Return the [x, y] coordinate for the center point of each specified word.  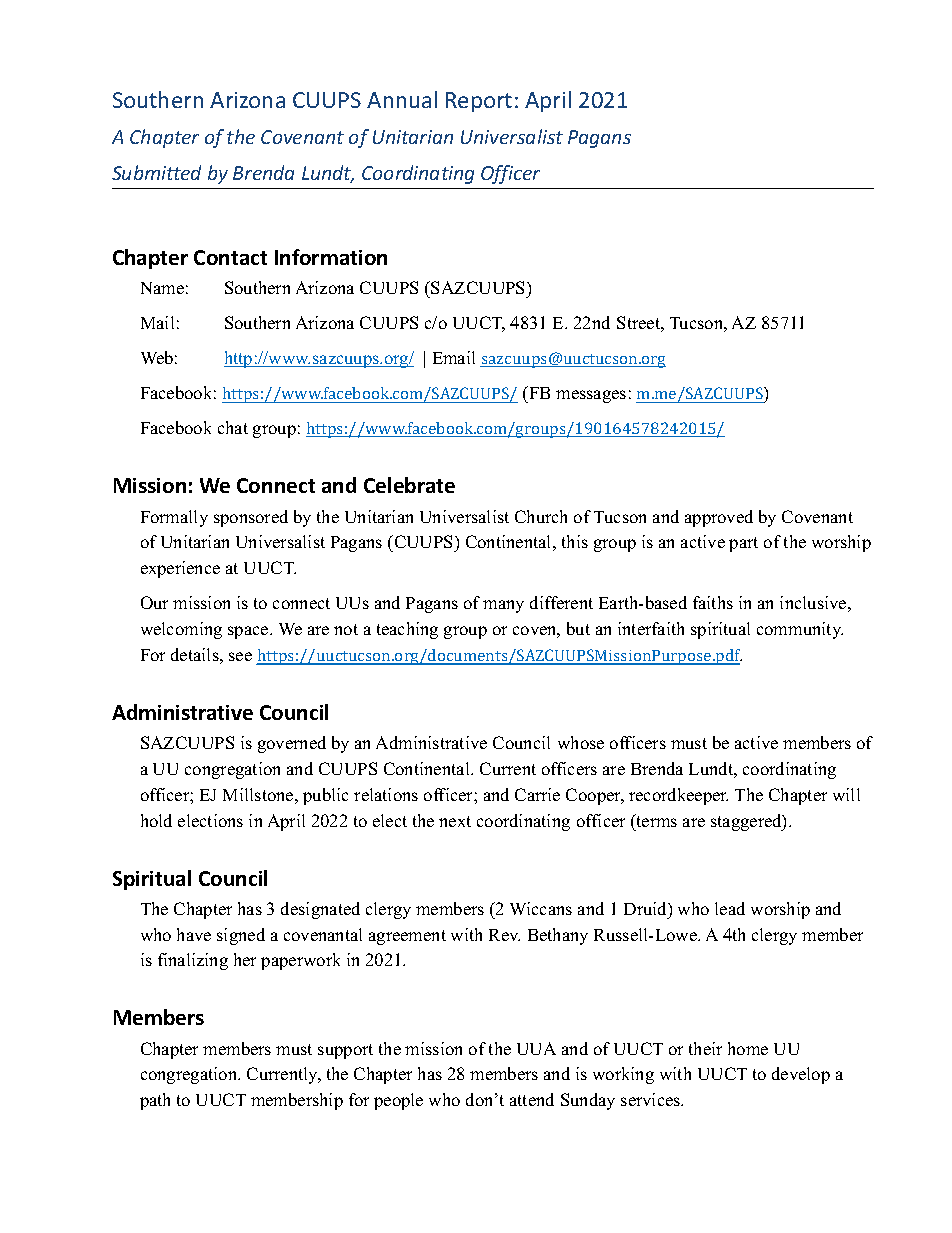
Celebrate [409, 485]
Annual [402, 99]
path [155, 1101]
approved [719, 518]
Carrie [537, 794]
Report [479, 102]
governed [292, 744]
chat [233, 427]
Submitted [156, 172]
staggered [747, 822]
